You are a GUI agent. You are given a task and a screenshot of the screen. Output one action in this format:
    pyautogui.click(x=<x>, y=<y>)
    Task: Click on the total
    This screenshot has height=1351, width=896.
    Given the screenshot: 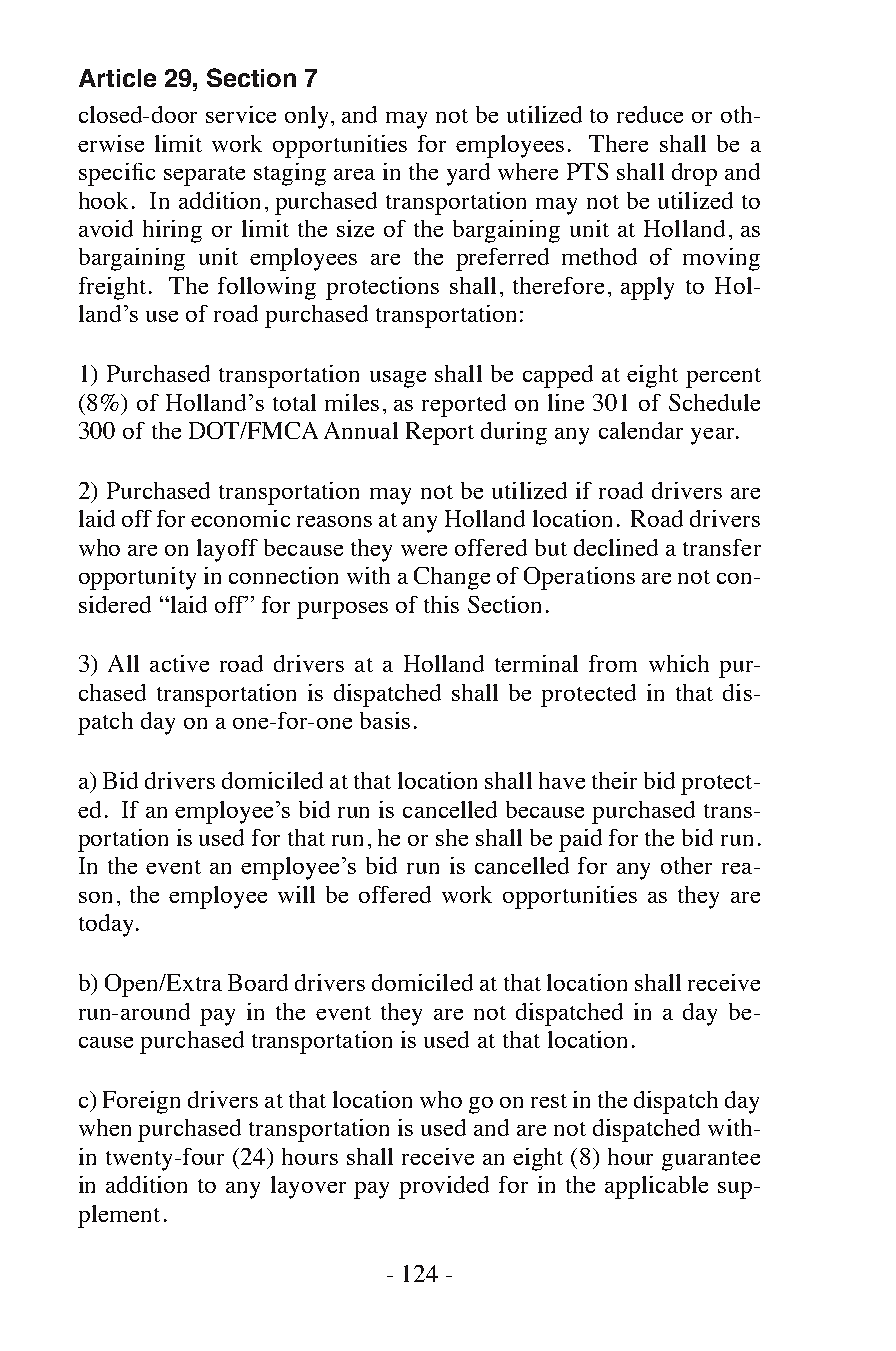 What is the action you would take?
    pyautogui.click(x=294, y=402)
